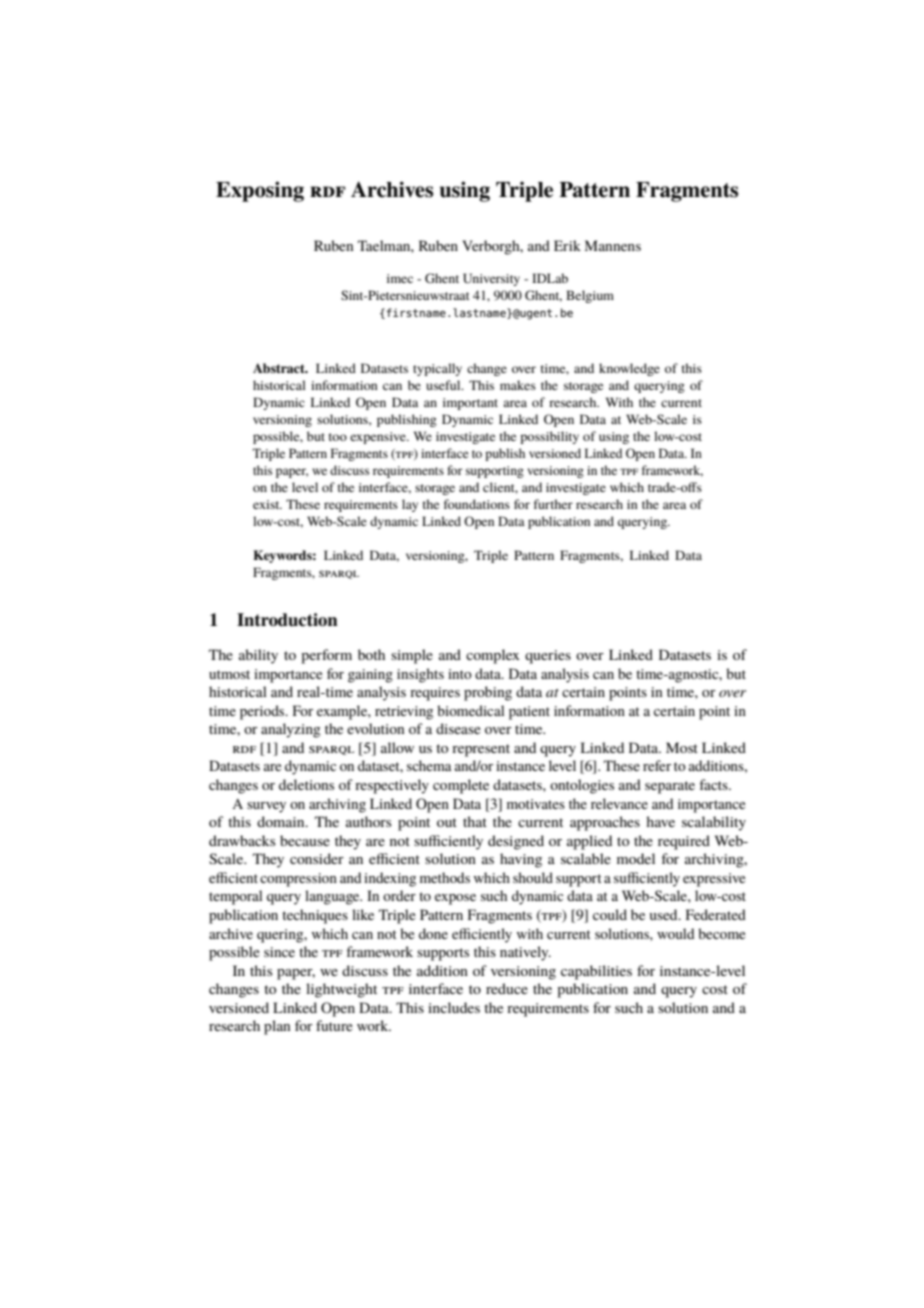 Image resolution: width=924 pixels, height=1308 pixels. Describe the element at coordinates (491, 279) in the document. I see `University` at that location.
